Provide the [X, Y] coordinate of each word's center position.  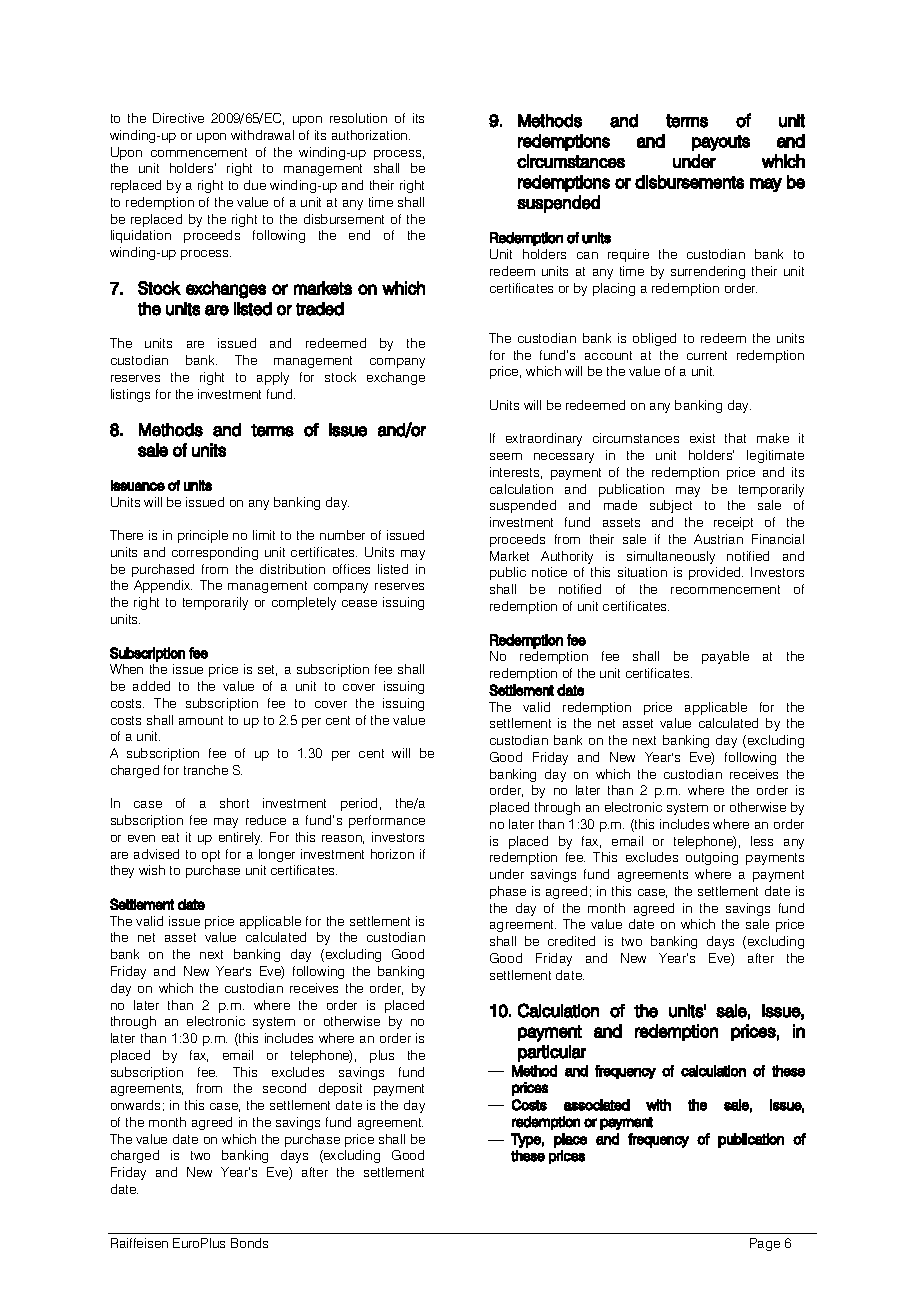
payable [725, 657]
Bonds [249, 1243]
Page [765, 1244]
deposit [340, 1089]
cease [359, 603]
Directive [178, 118]
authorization [371, 135]
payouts [721, 143]
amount [201, 720]
